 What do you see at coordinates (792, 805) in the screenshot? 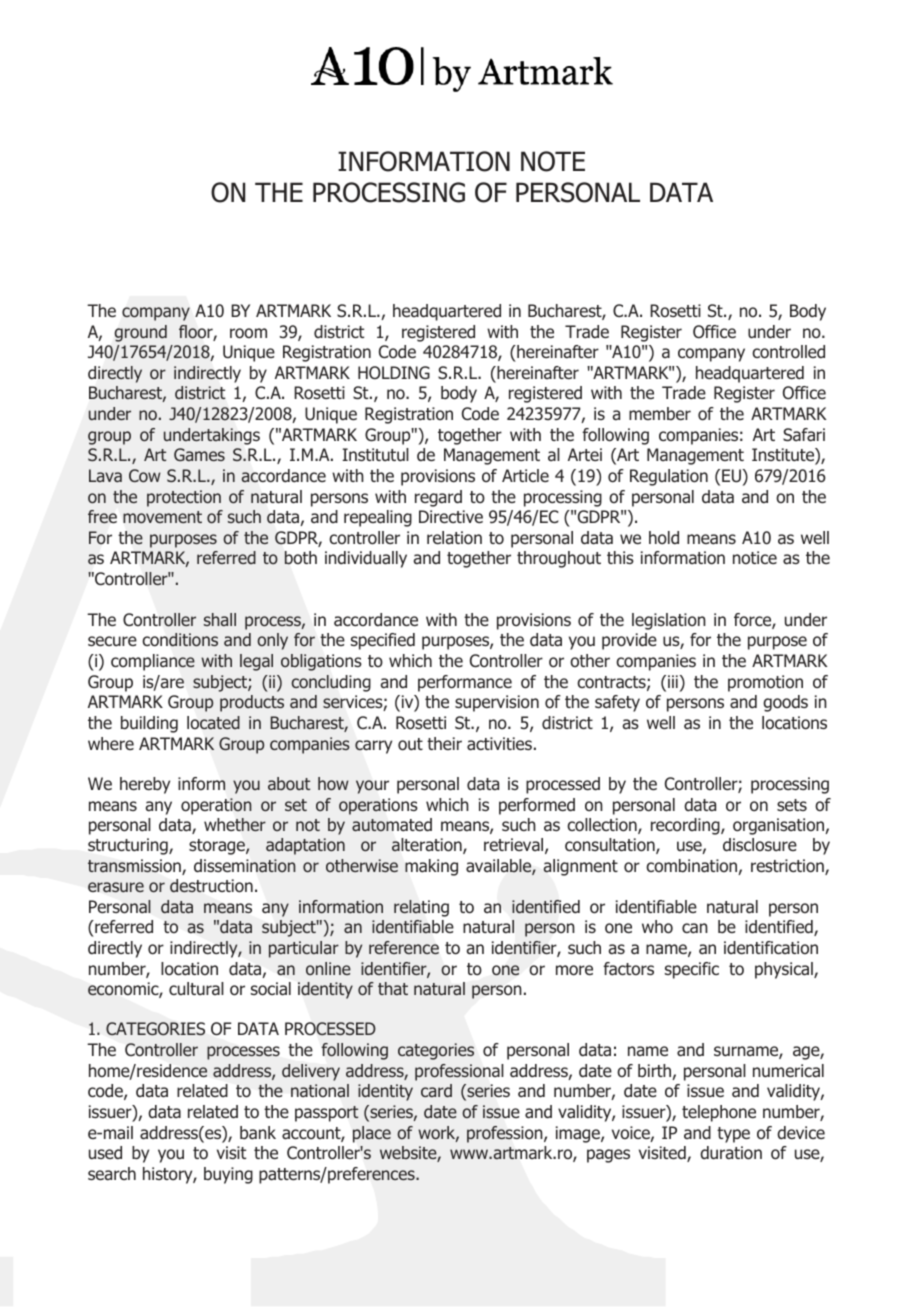
I see `sets` at bounding box center [792, 805].
